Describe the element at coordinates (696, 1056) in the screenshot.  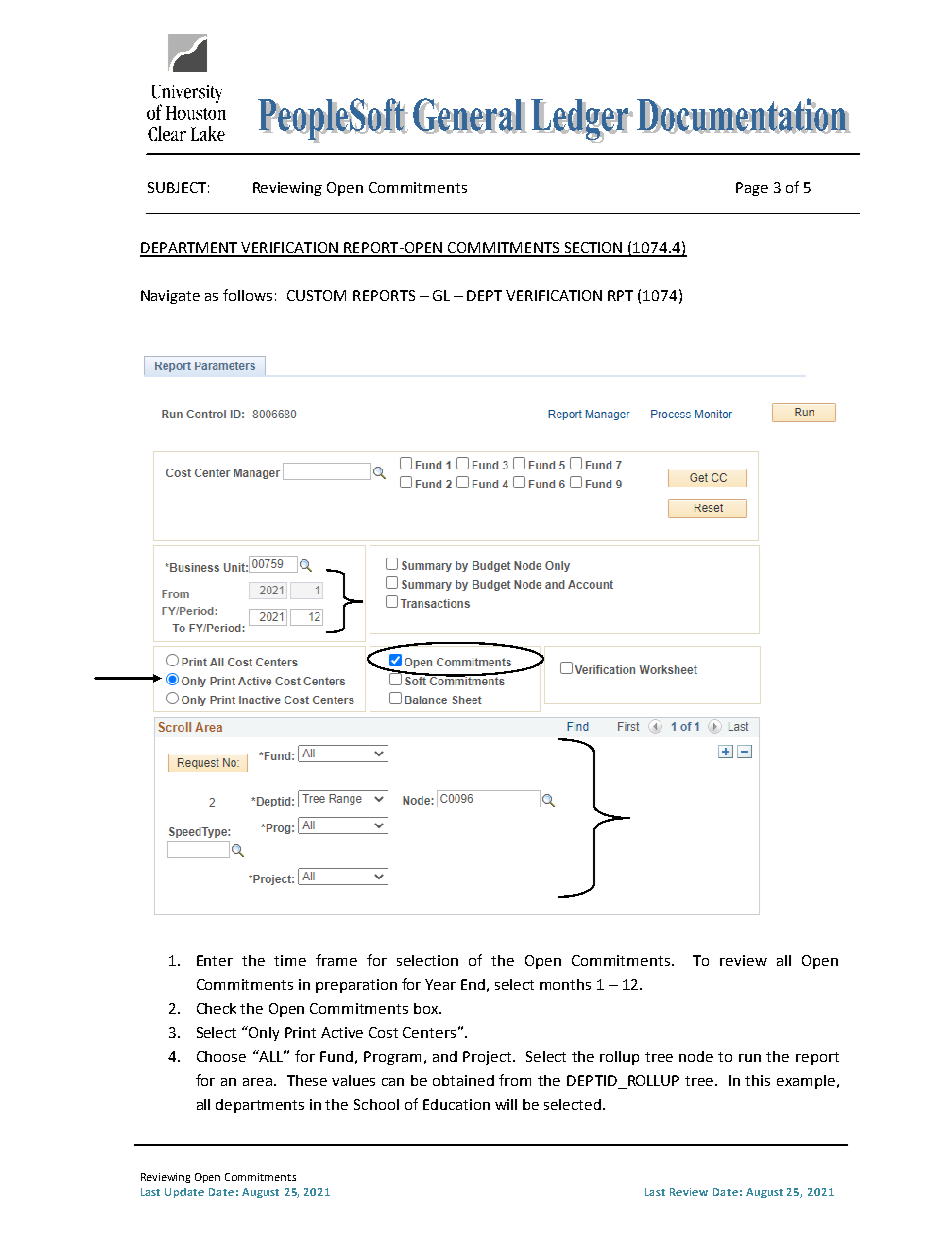
I see `node` at that location.
